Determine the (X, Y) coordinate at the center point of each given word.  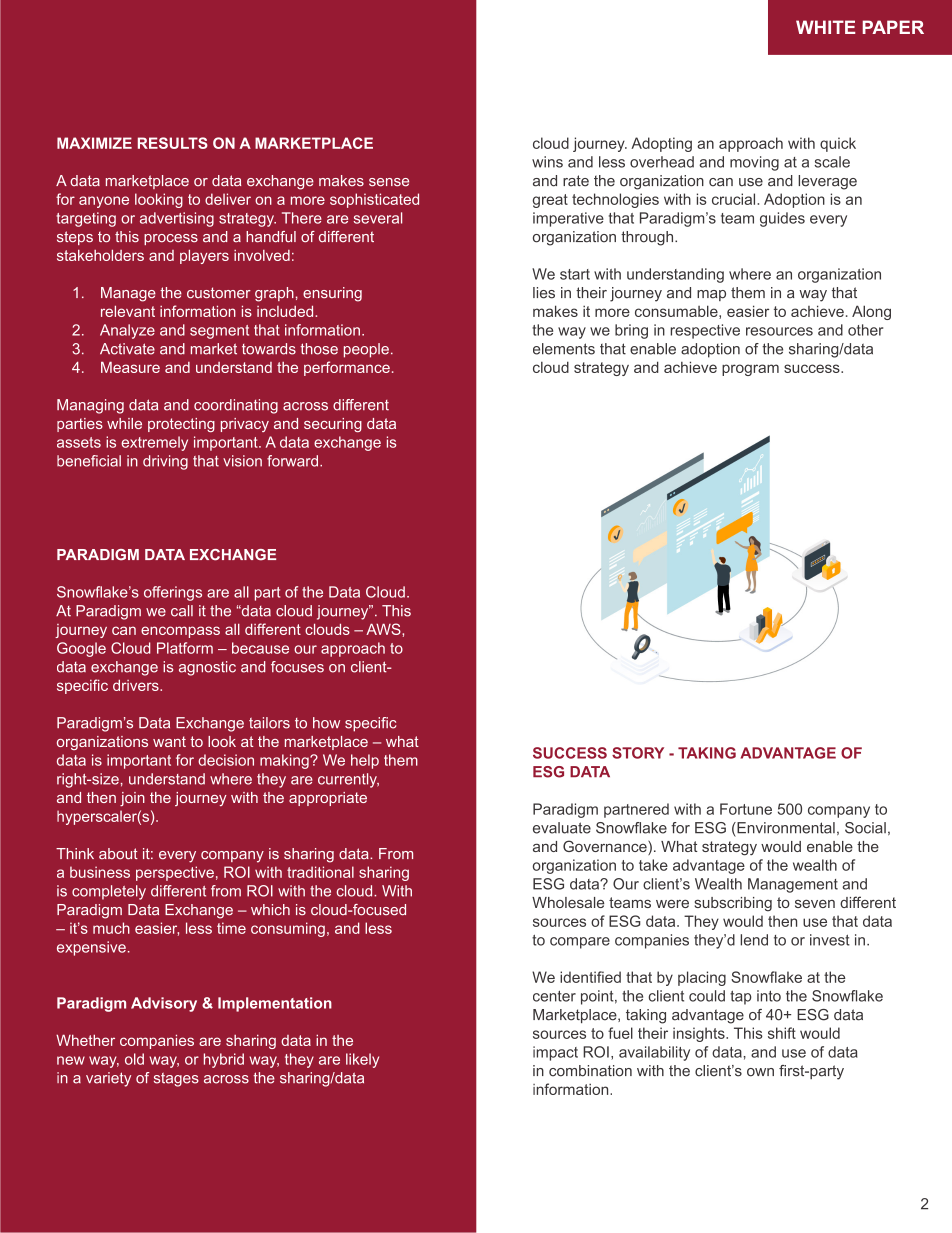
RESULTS (173, 143)
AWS (384, 629)
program (750, 370)
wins (547, 162)
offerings (173, 593)
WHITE (825, 27)
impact (555, 1053)
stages (176, 1080)
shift (782, 1033)
